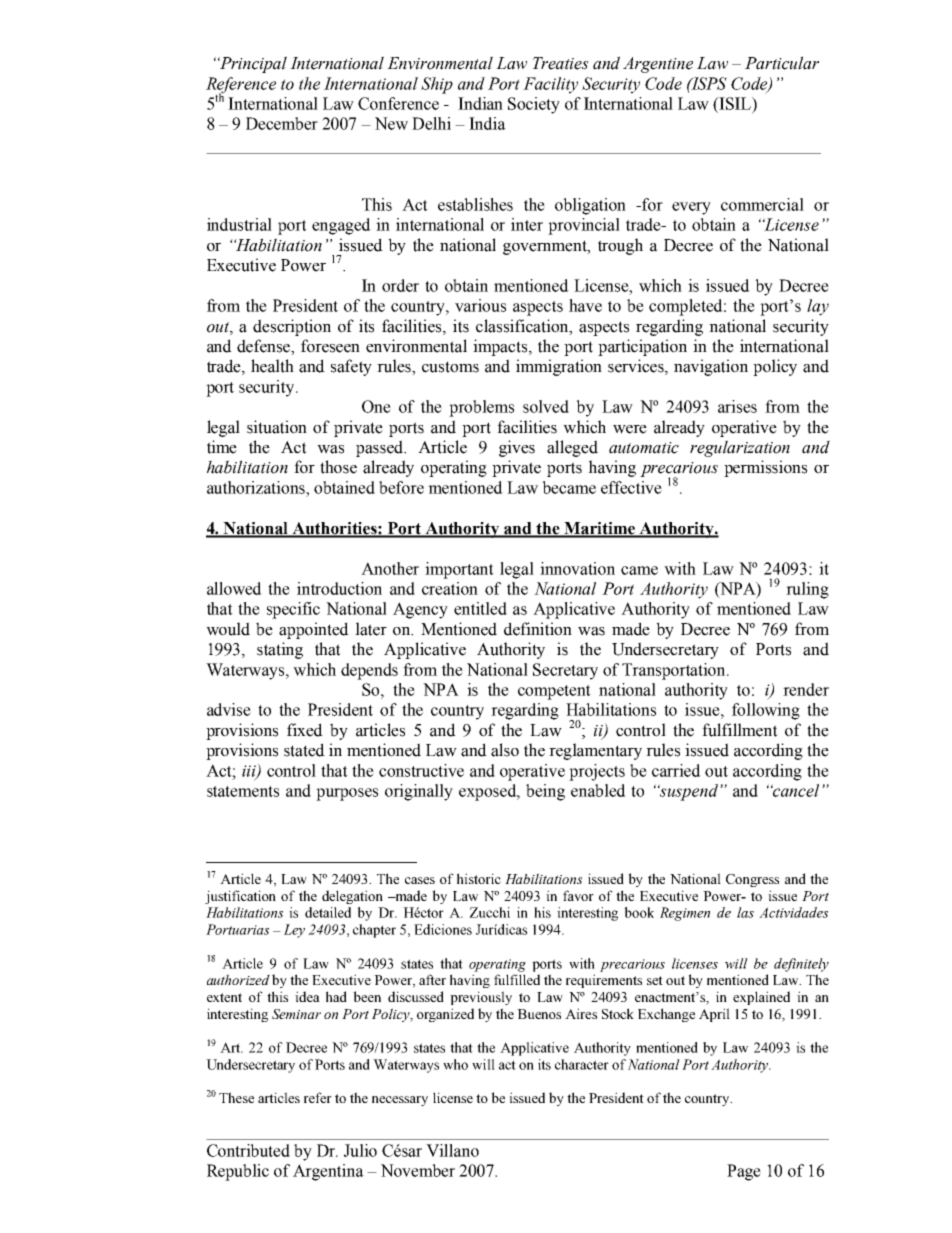 This screenshot has height=1233, width=952. What do you see at coordinates (293, 610) in the screenshot?
I see `specific` at bounding box center [293, 610].
